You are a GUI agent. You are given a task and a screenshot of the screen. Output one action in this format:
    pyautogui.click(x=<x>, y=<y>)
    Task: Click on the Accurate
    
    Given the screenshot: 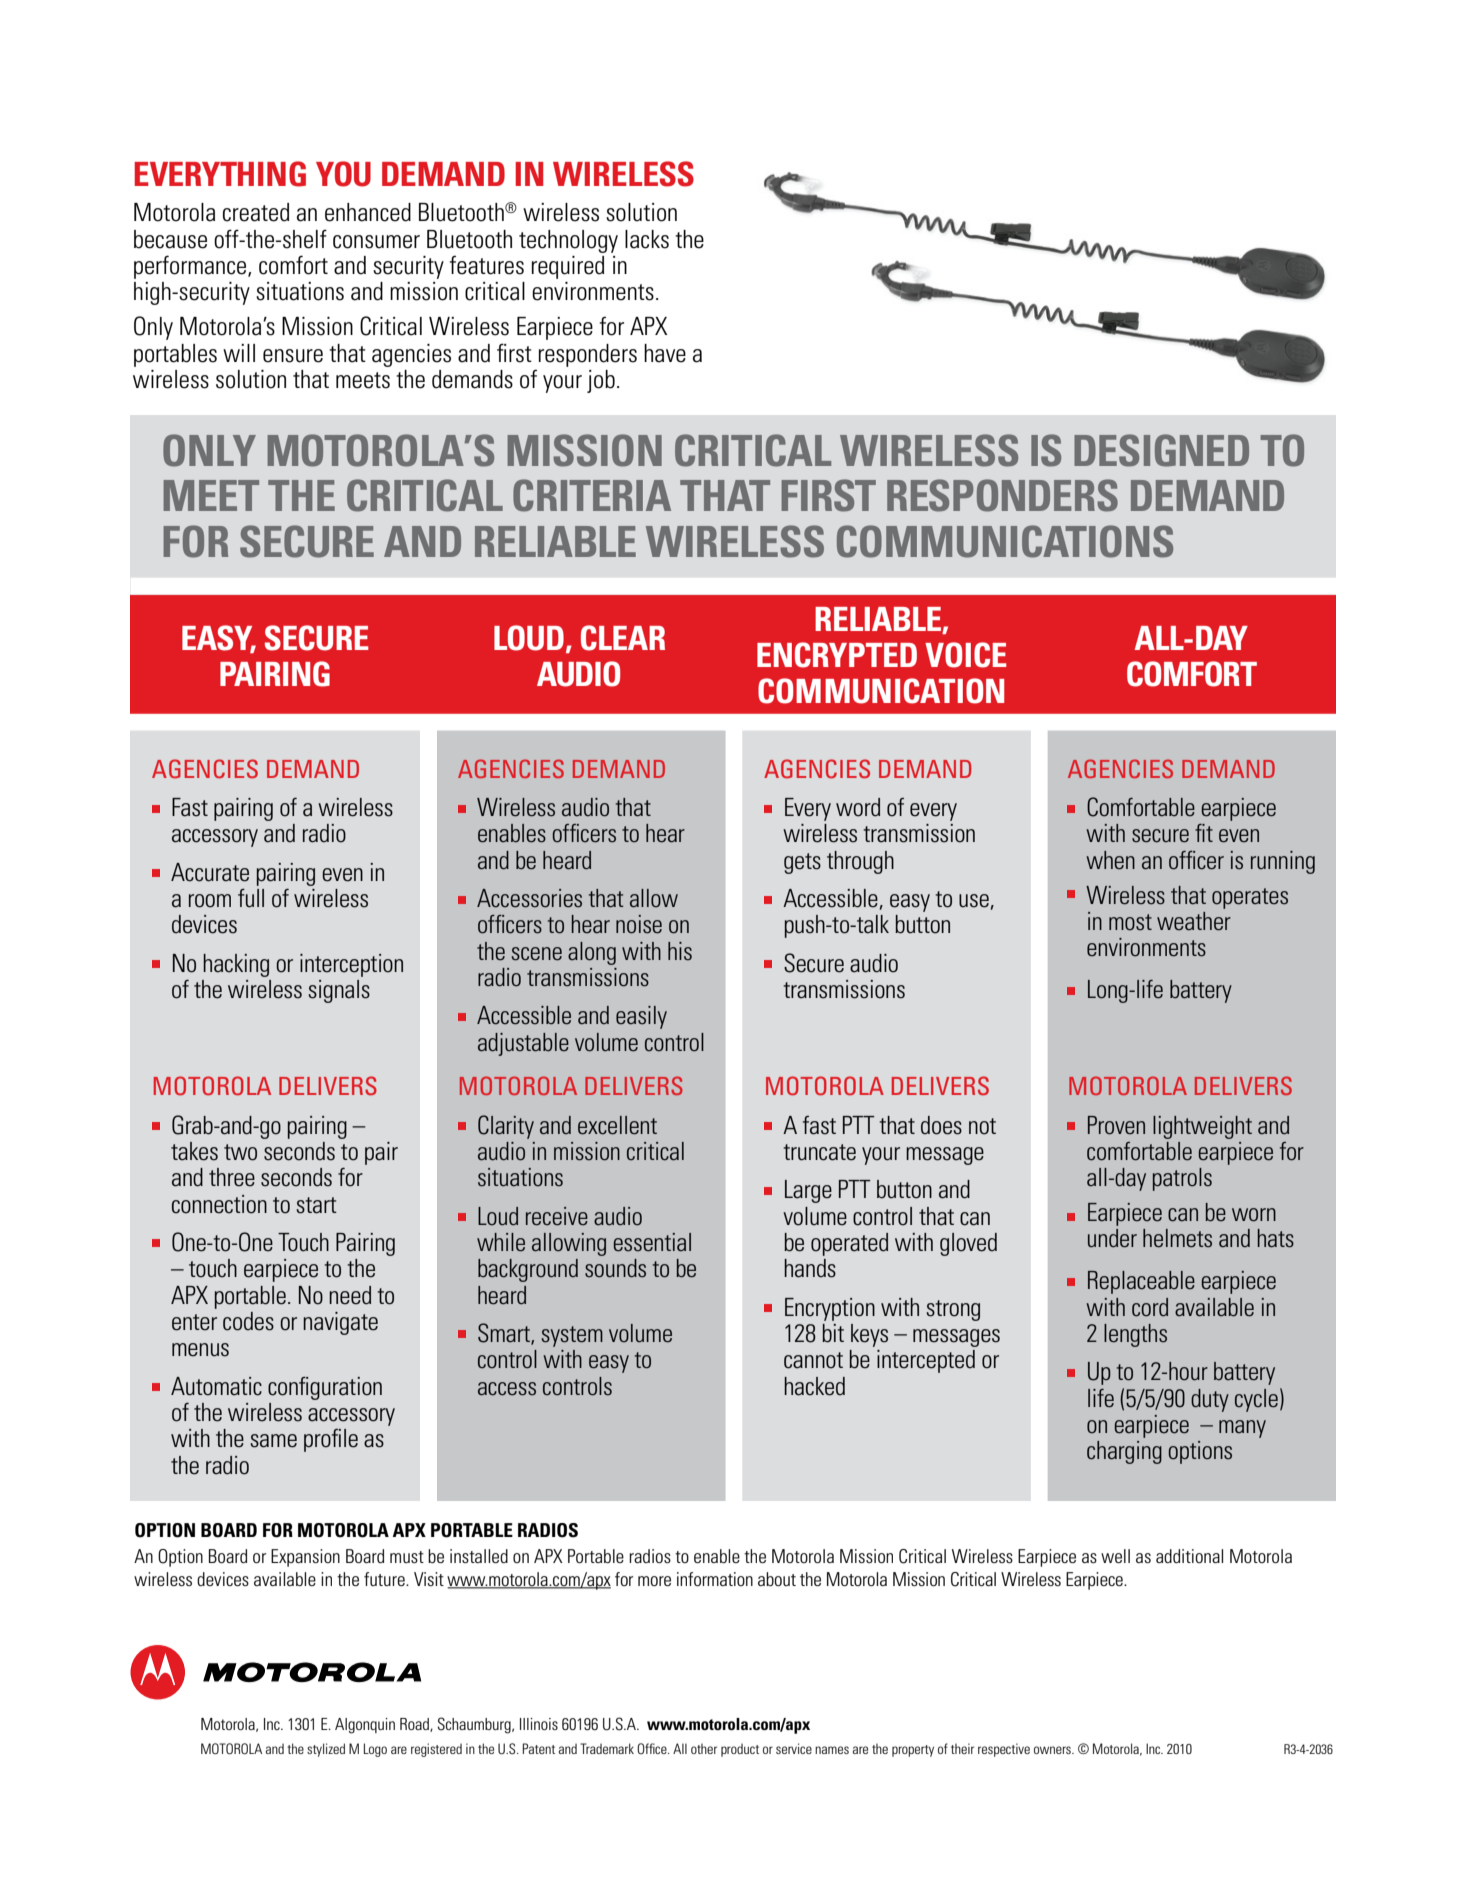 What is the action you would take?
    pyautogui.click(x=210, y=872)
